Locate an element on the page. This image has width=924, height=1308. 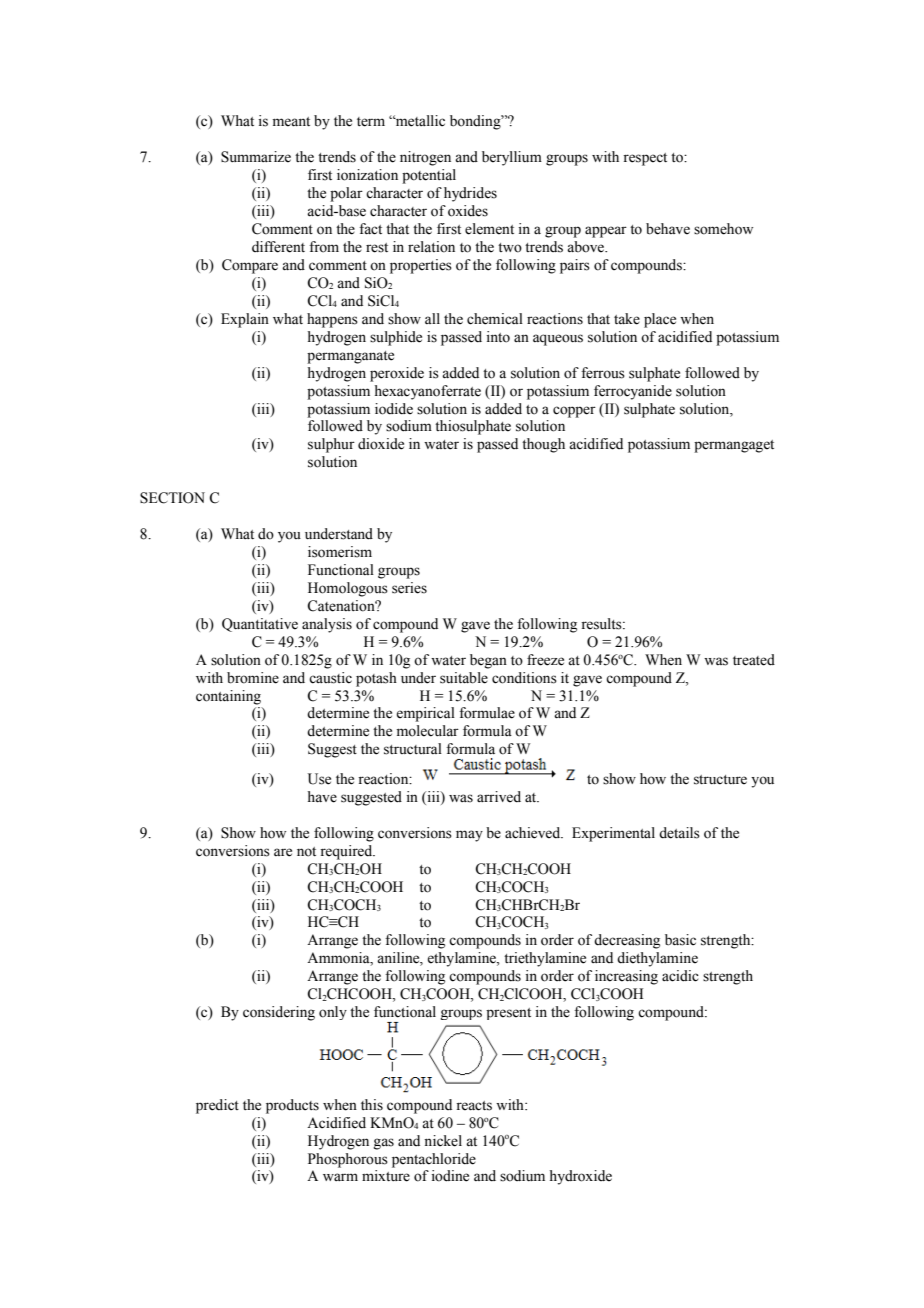
treated is located at coordinates (754, 660).
